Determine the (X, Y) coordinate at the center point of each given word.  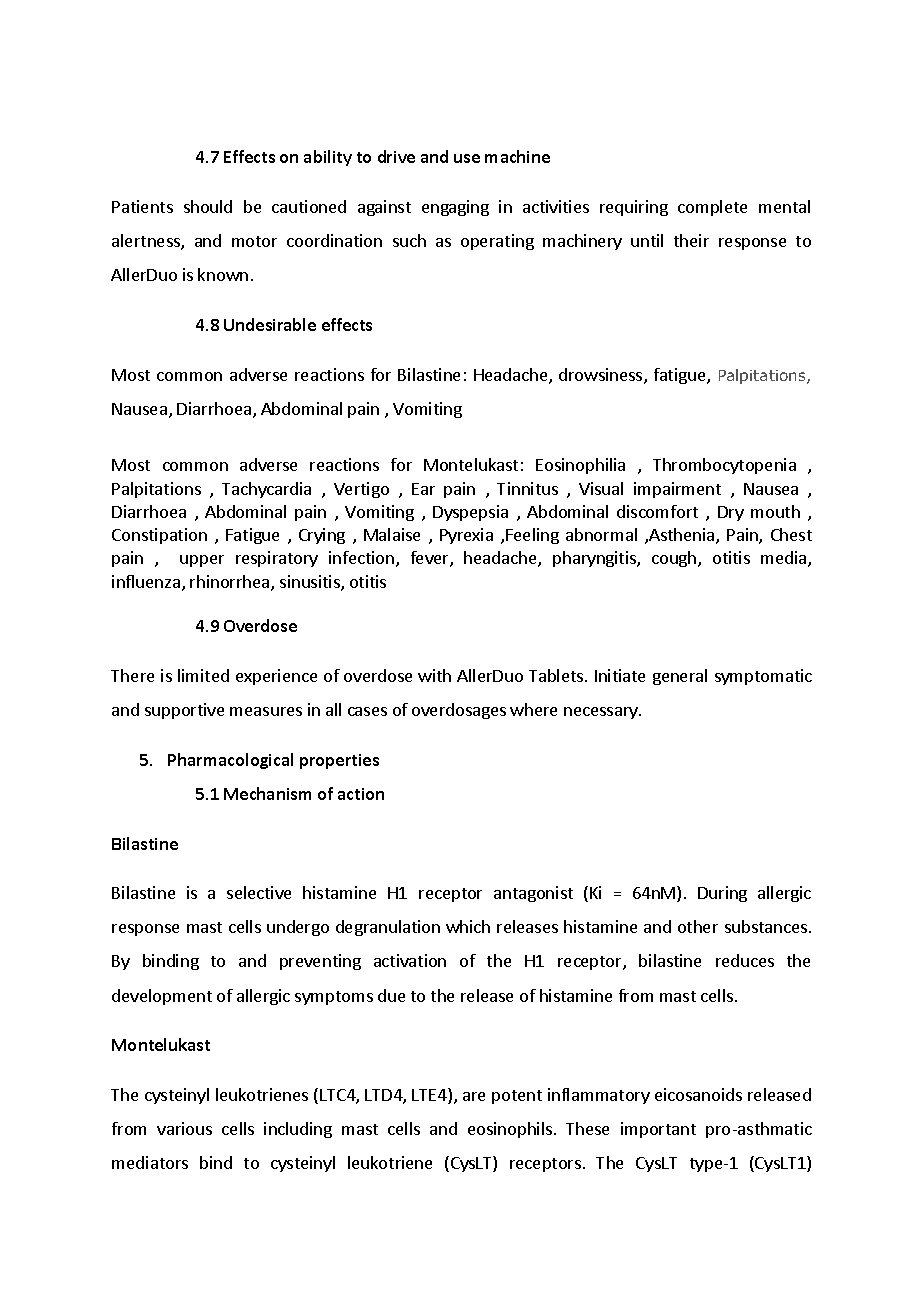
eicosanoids (698, 1094)
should (208, 206)
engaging (455, 208)
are (474, 1096)
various (184, 1128)
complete (712, 208)
